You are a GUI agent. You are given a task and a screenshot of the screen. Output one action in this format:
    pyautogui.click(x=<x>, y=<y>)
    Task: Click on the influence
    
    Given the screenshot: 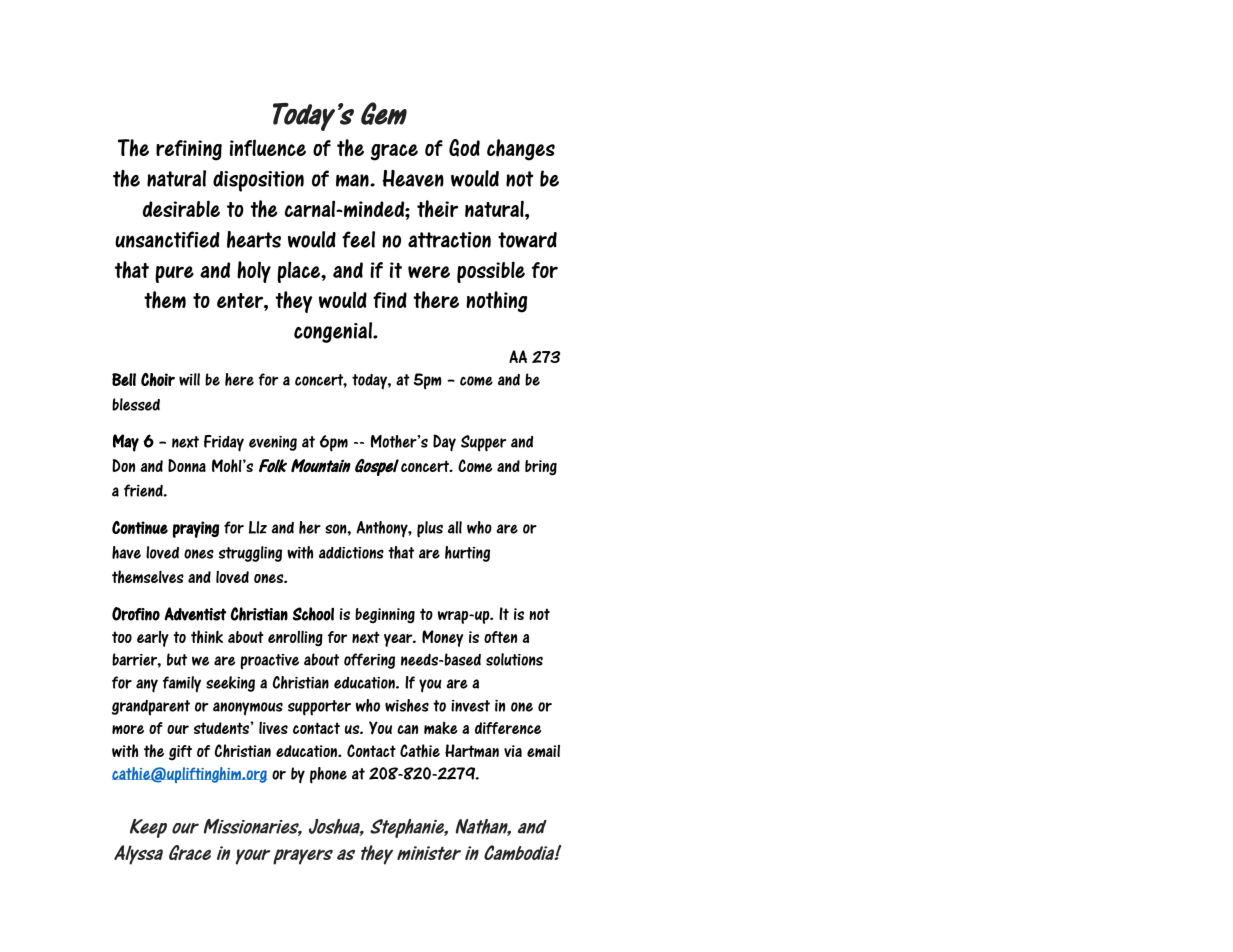 What is the action you would take?
    pyautogui.click(x=268, y=147)
